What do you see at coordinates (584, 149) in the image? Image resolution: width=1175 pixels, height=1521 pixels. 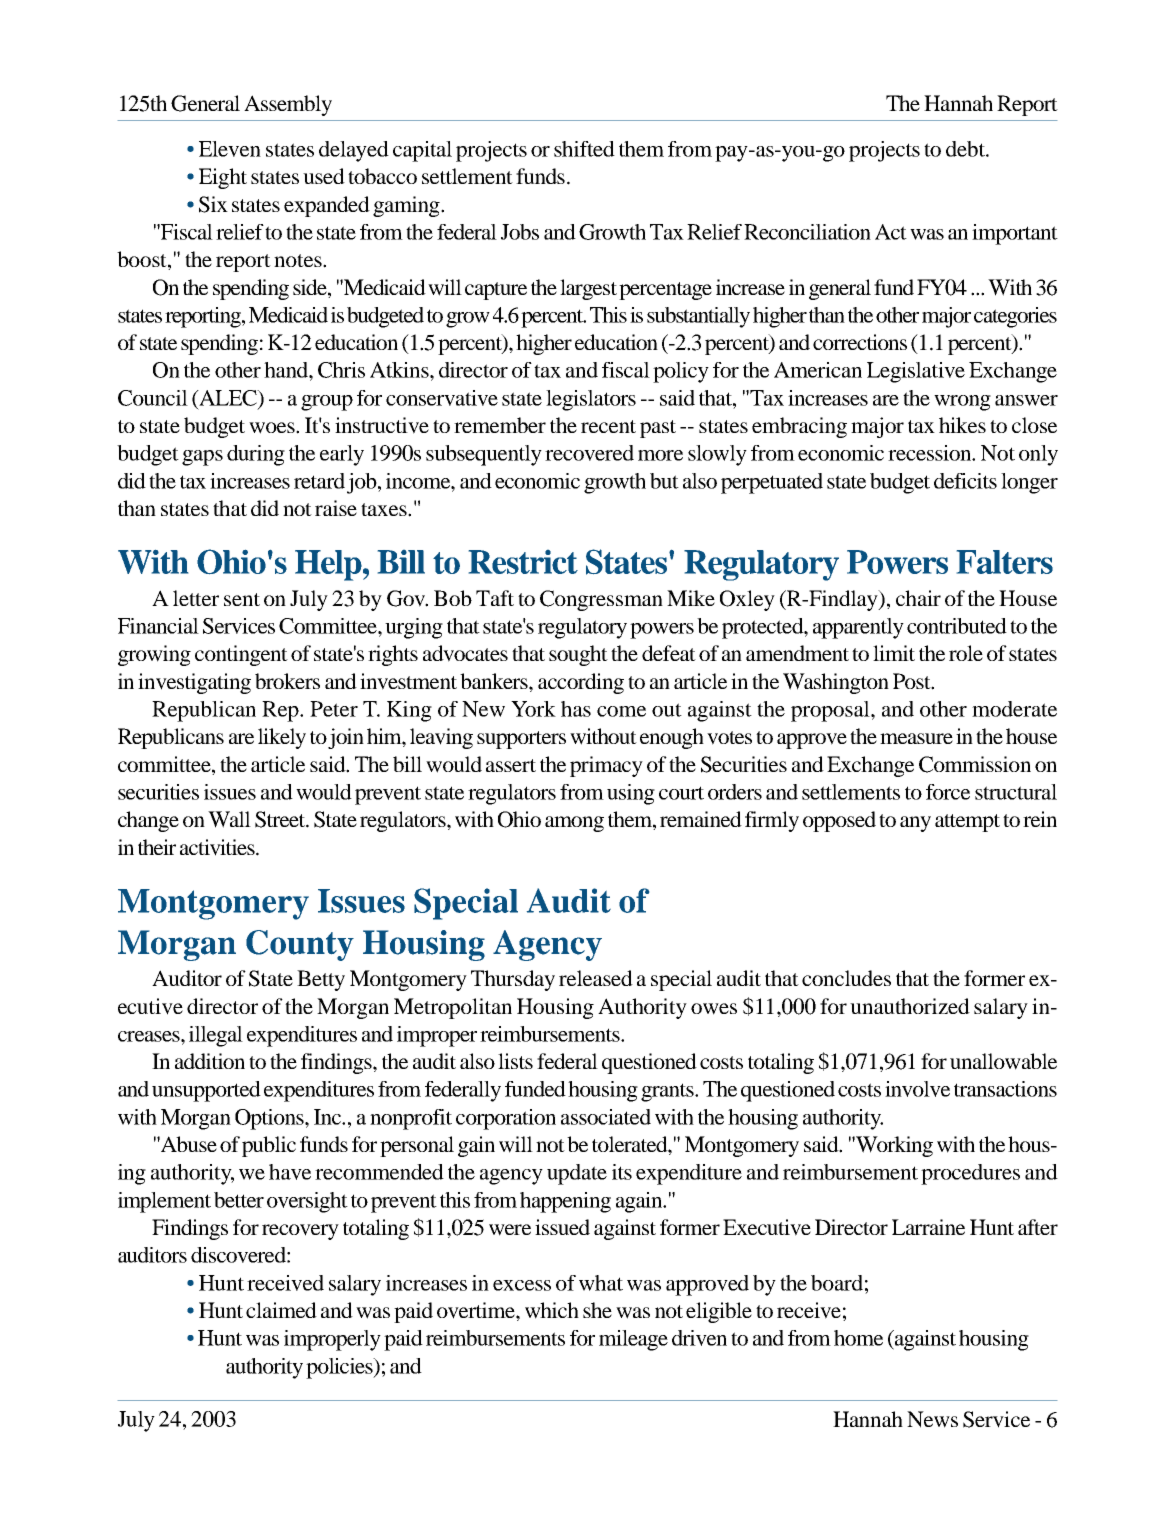 I see `shifted` at bounding box center [584, 149].
